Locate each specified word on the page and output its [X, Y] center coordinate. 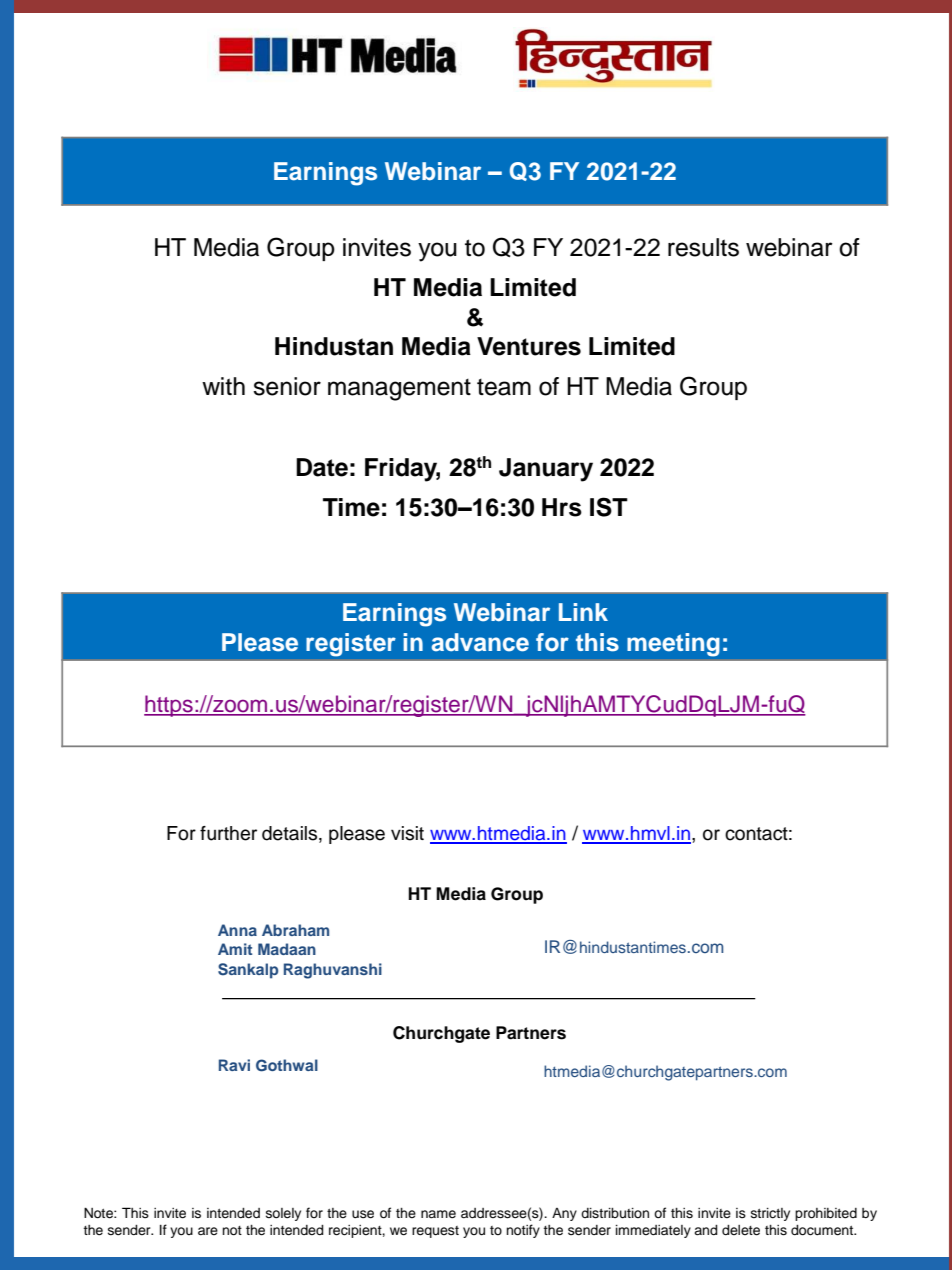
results [703, 247]
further [228, 833]
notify [523, 1231]
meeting [673, 645]
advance [480, 642]
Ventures [529, 346]
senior [287, 386]
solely [283, 1214]
